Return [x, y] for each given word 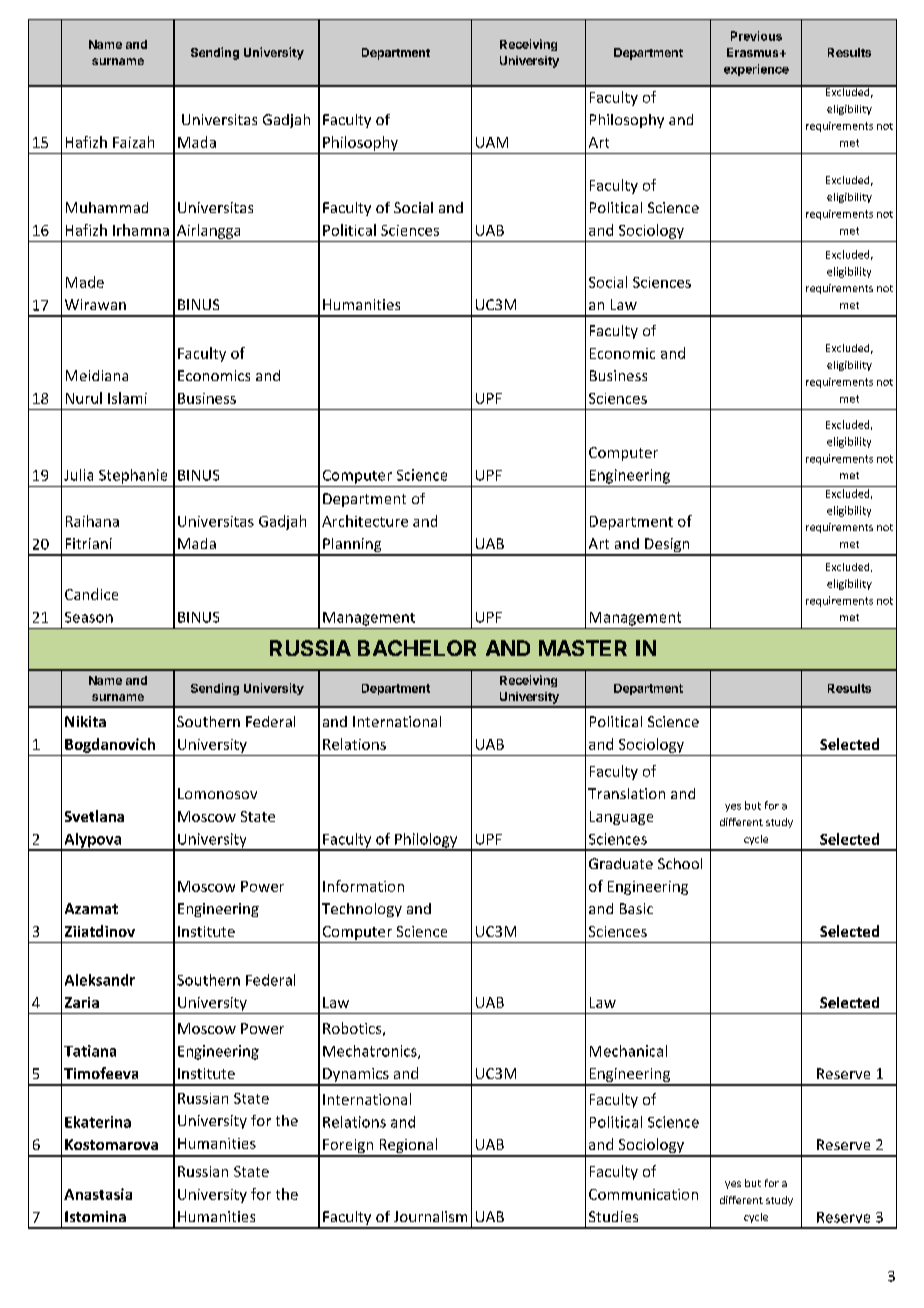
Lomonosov [217, 793]
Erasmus [754, 52]
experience [756, 70]
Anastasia [98, 1194]
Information [363, 886]
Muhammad [107, 207]
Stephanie [133, 476]
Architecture [365, 521]
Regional [408, 1147]
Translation [626, 793]
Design [667, 546]
